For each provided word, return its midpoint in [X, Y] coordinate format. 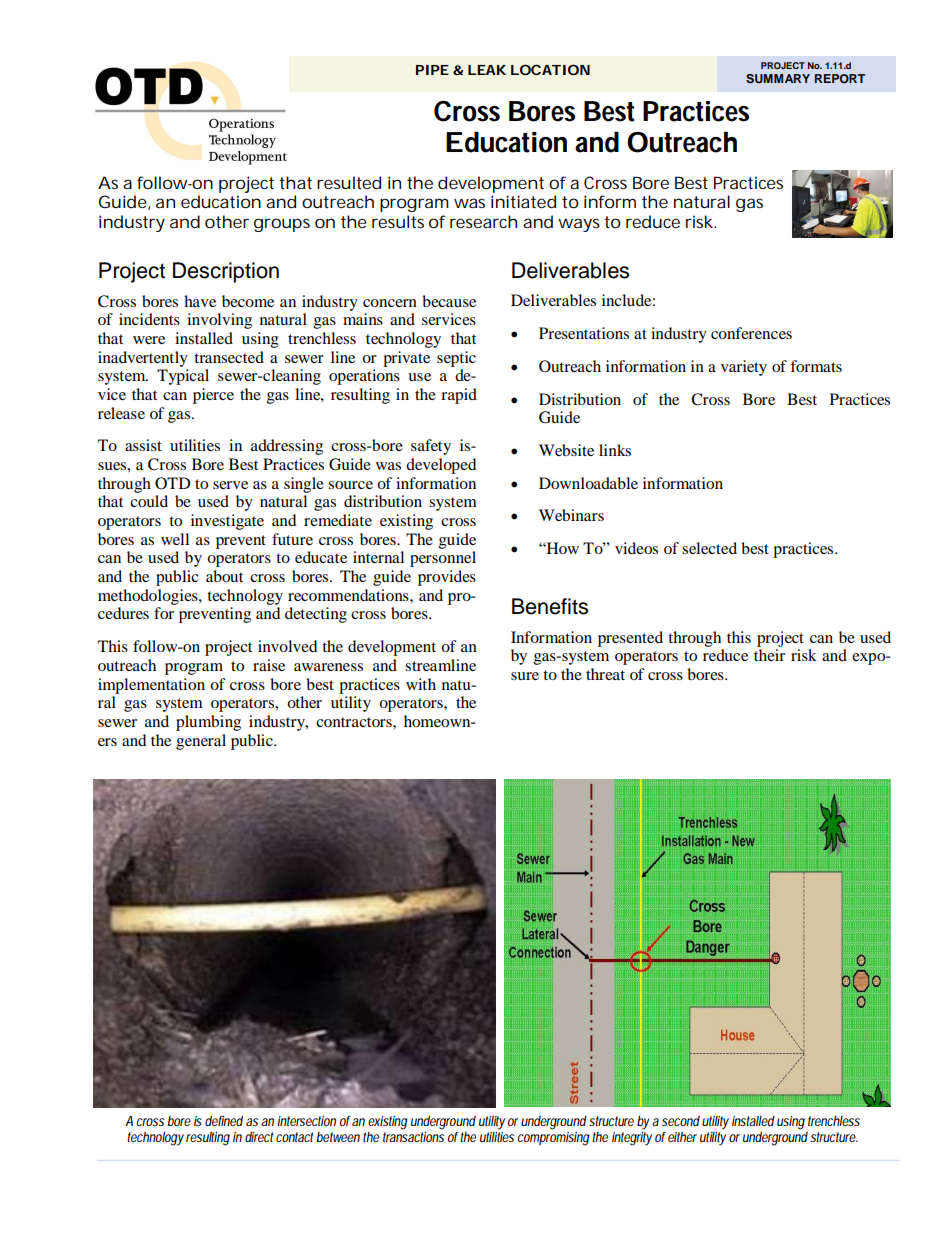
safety [431, 447]
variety [744, 368]
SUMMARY [778, 79]
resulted [349, 182]
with [421, 684]
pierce [213, 396]
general [201, 742]
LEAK [487, 70]
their [769, 655]
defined [224, 1121]
